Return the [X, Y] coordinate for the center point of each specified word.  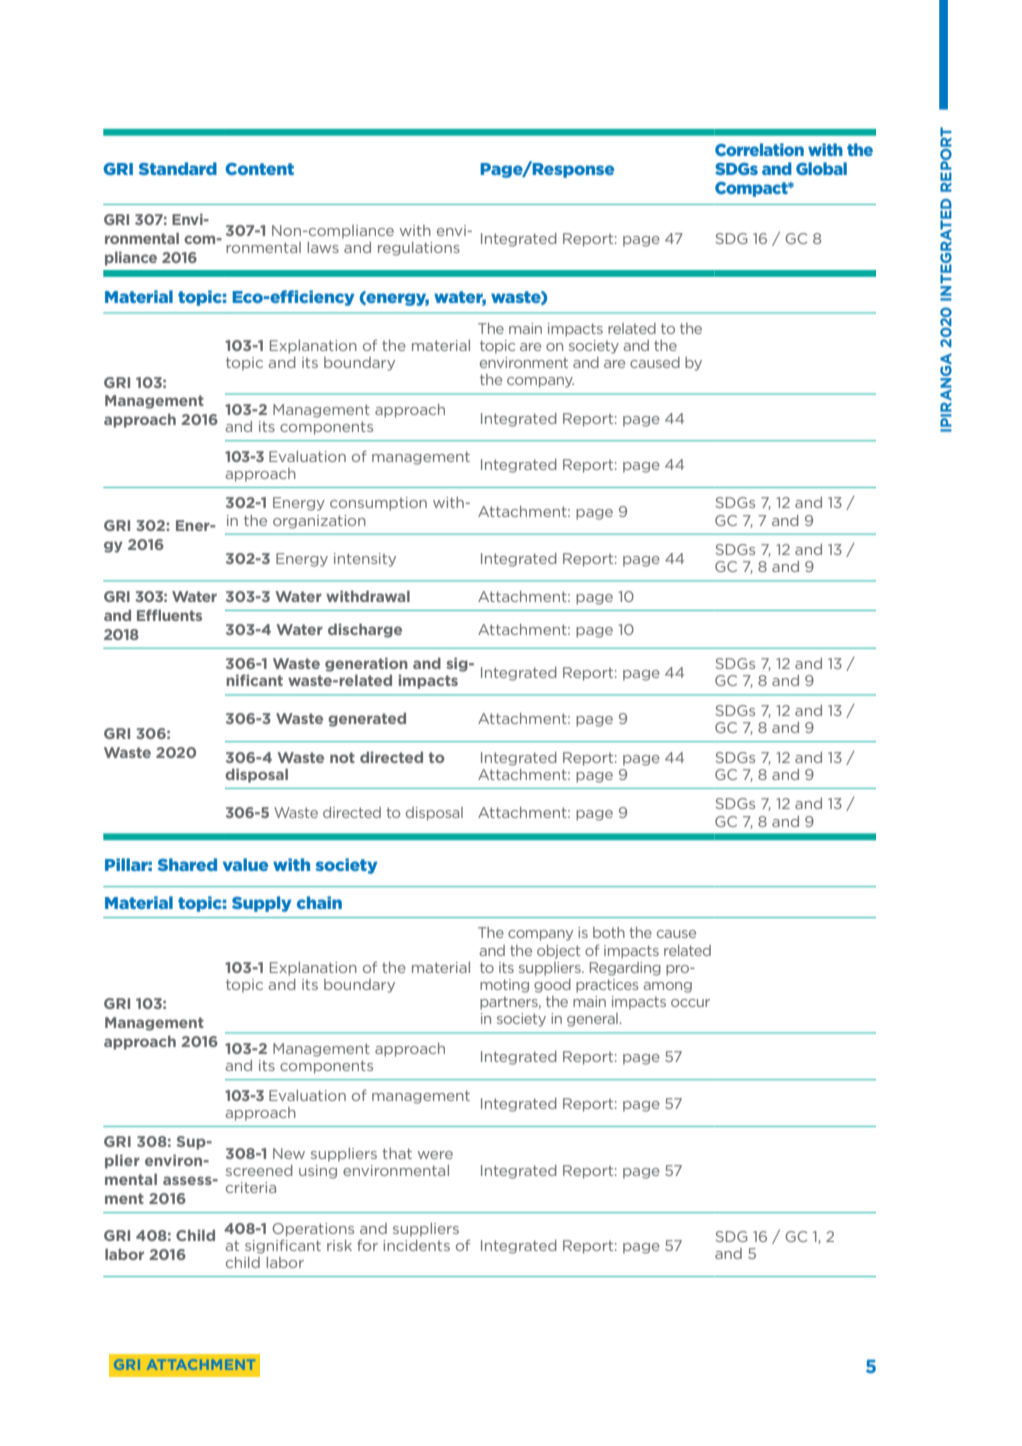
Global [821, 168]
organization [319, 522]
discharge [365, 630]
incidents [416, 1245]
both [609, 932]
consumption [378, 504]
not [342, 757]
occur [690, 1003]
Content [259, 169]
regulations [419, 249]
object [559, 952]
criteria [251, 1187]
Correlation [759, 149]
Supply [262, 904]
